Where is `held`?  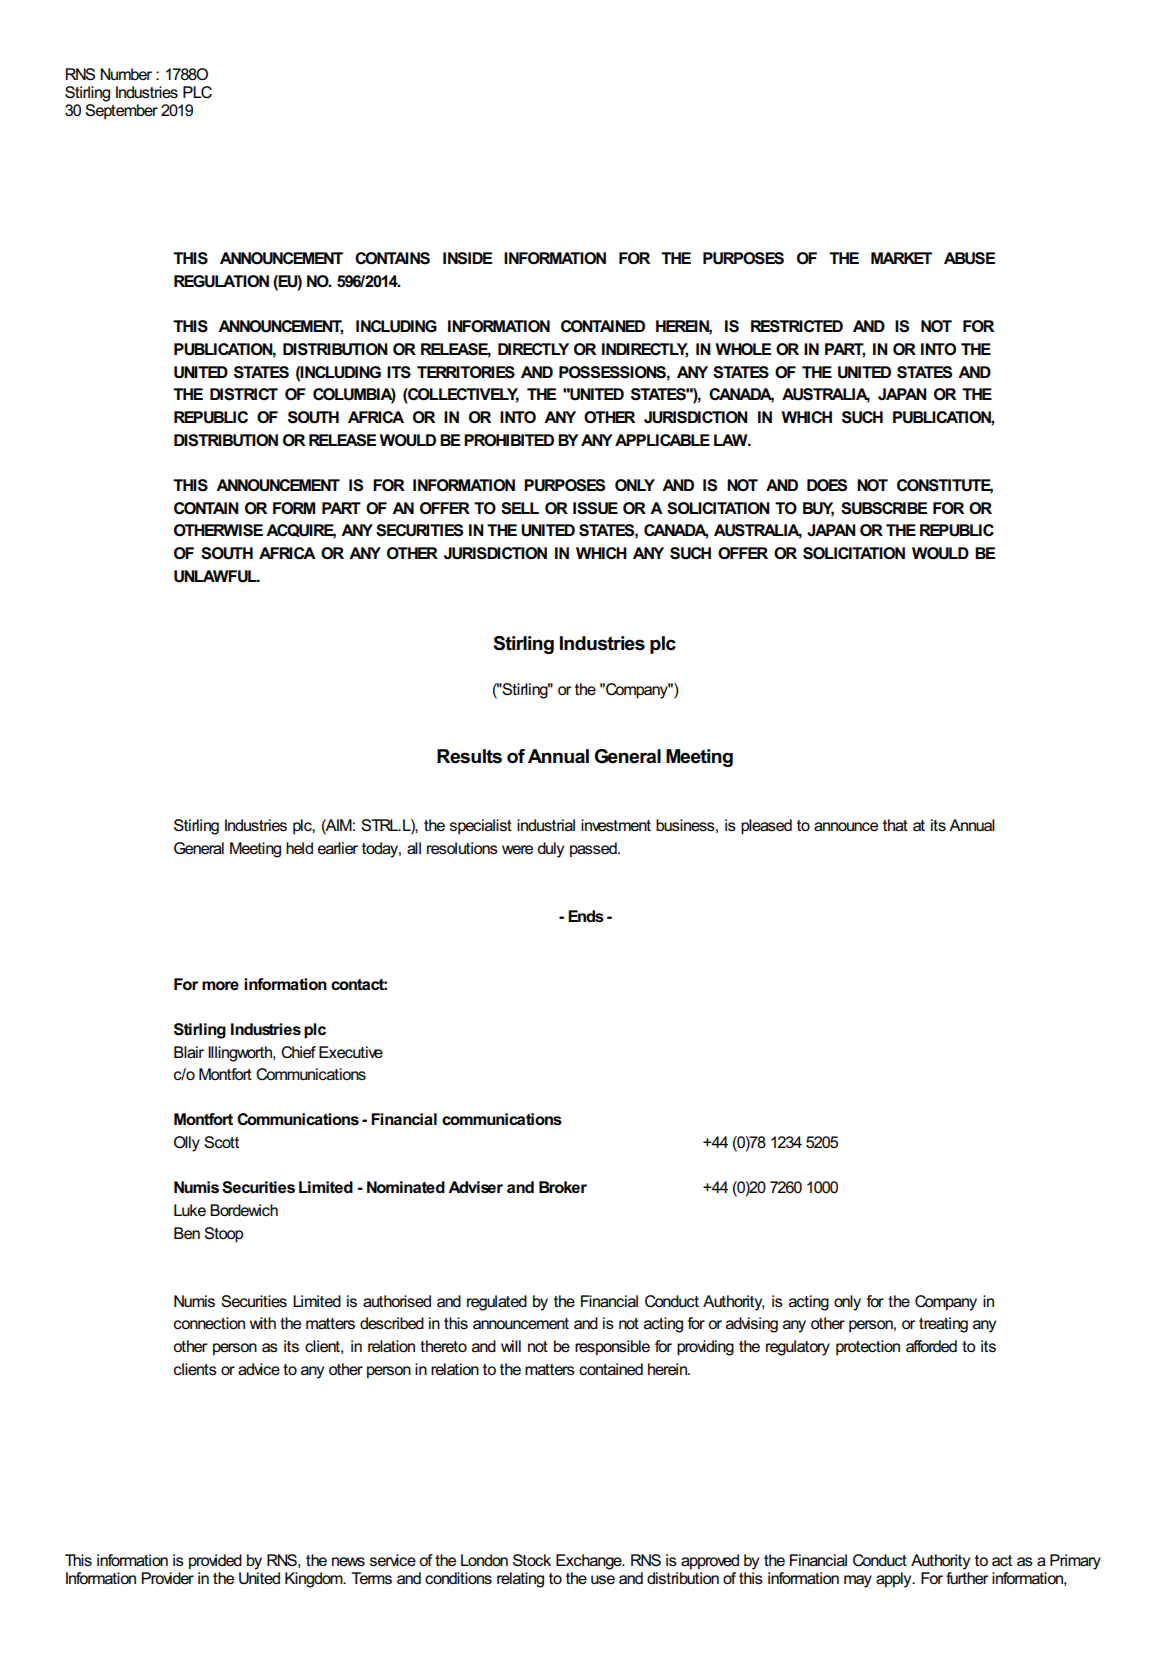
held is located at coordinates (299, 848).
